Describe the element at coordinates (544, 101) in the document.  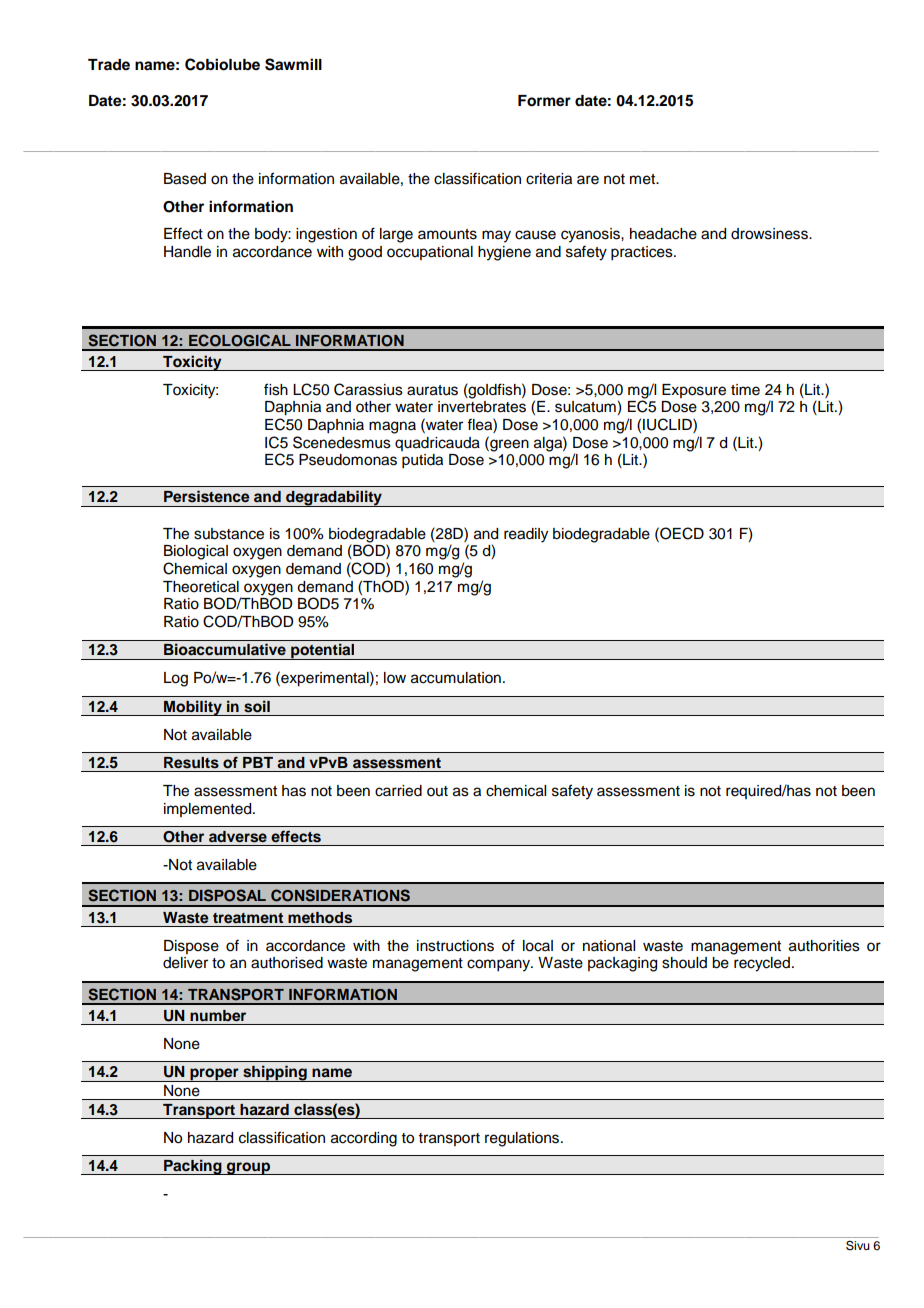
I see `Former` at that location.
